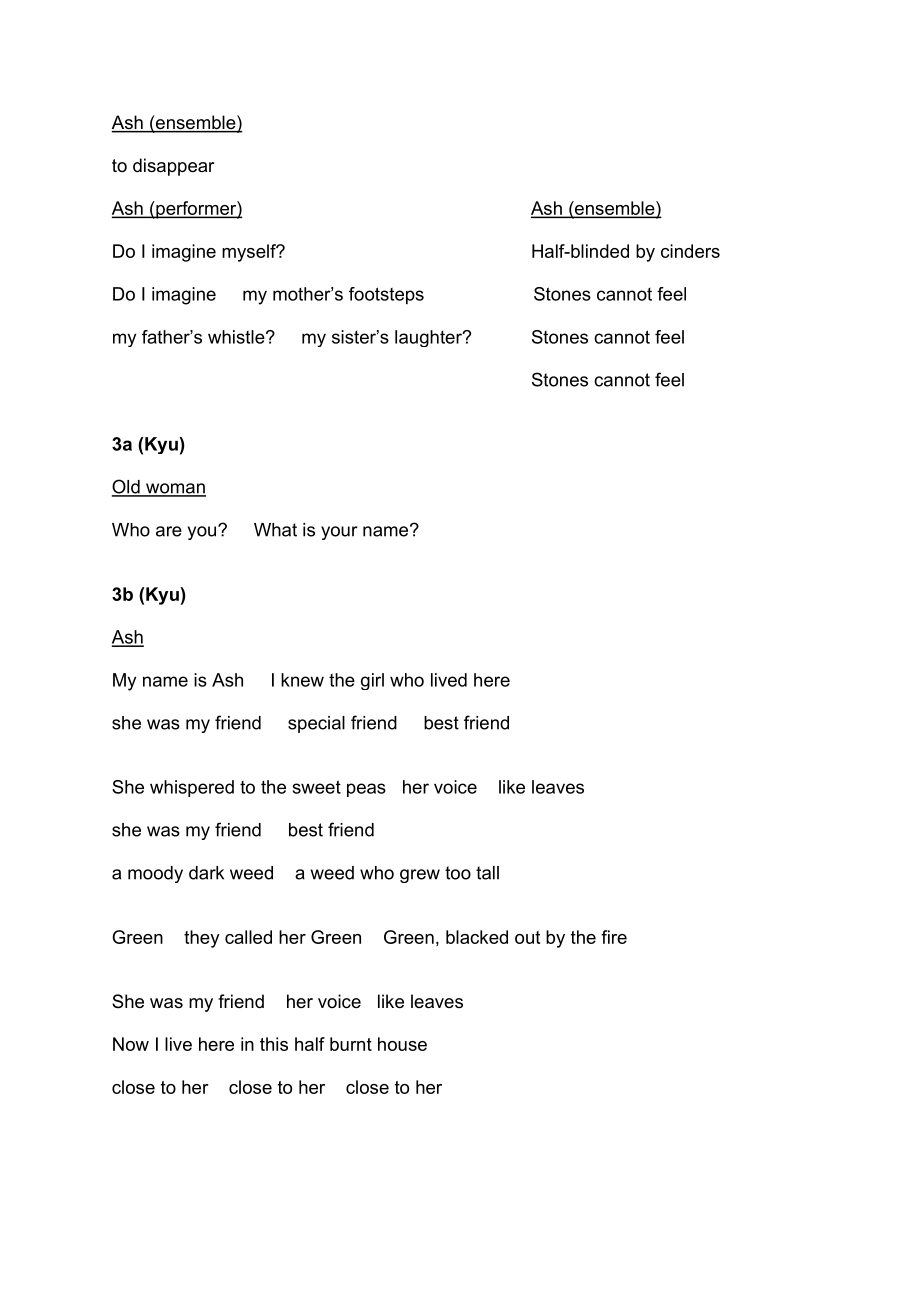  What do you see at coordinates (386, 296) in the document?
I see `footsteps` at bounding box center [386, 296].
